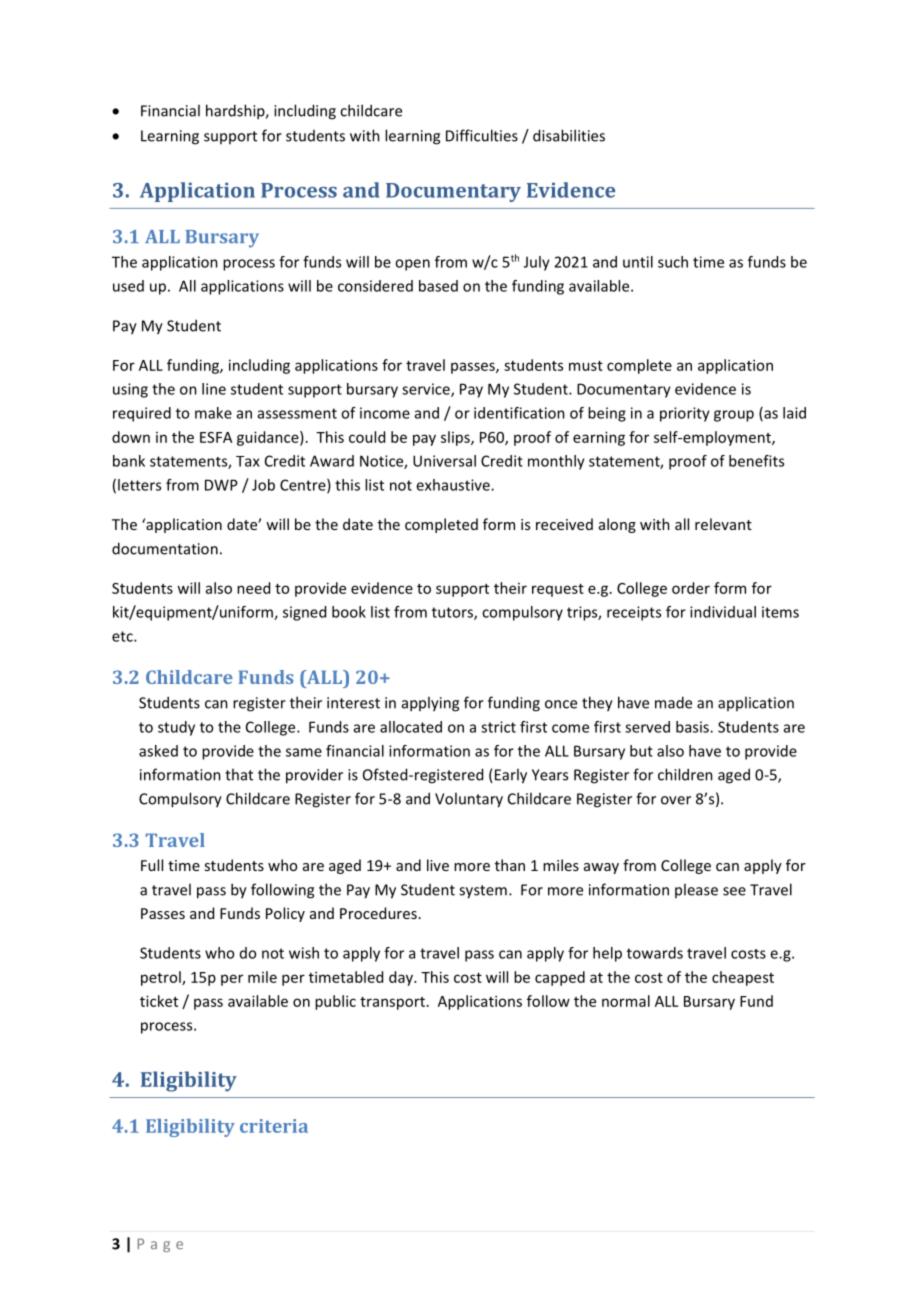  I want to click on relevant, so click(723, 524).
